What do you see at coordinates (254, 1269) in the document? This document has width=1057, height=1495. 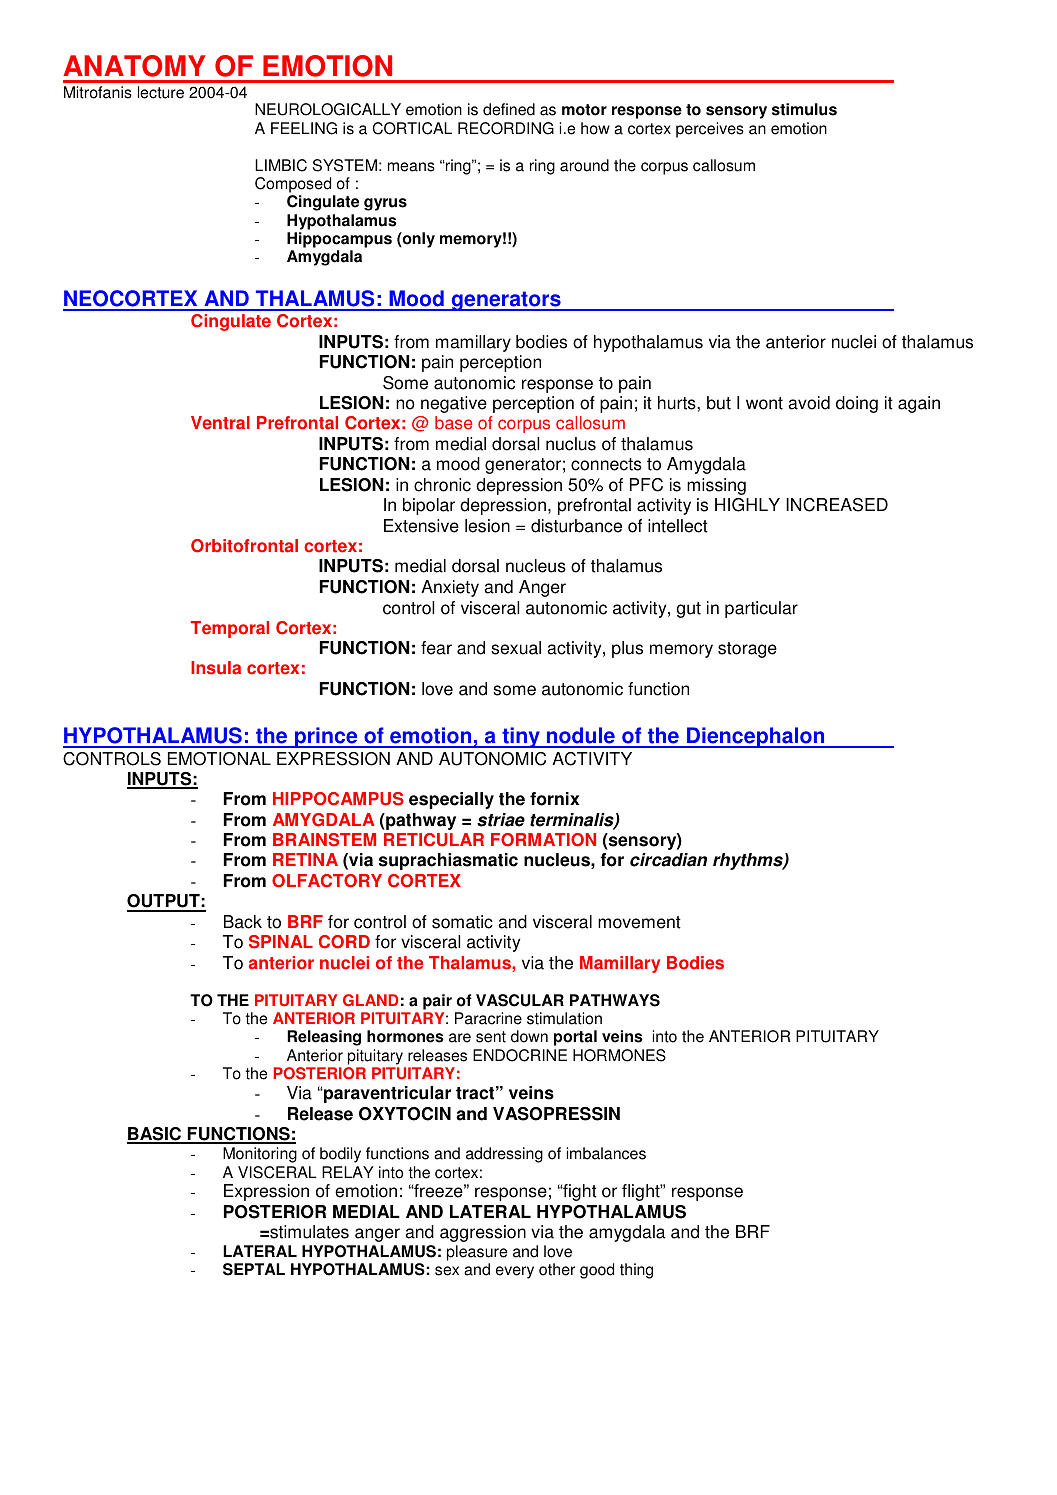 I see `SEPTAL` at bounding box center [254, 1269].
